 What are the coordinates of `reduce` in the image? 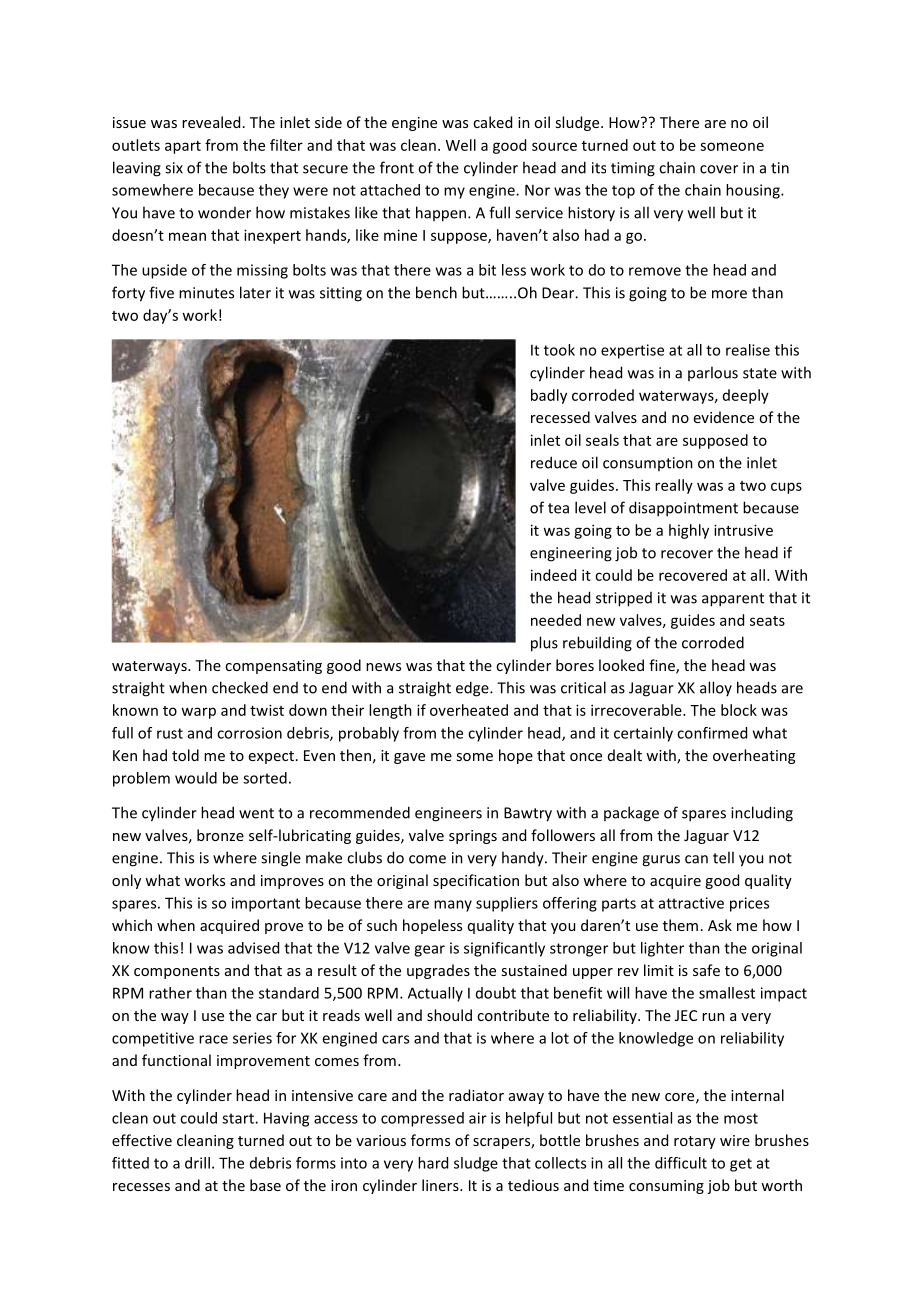 It's located at (554, 462).
